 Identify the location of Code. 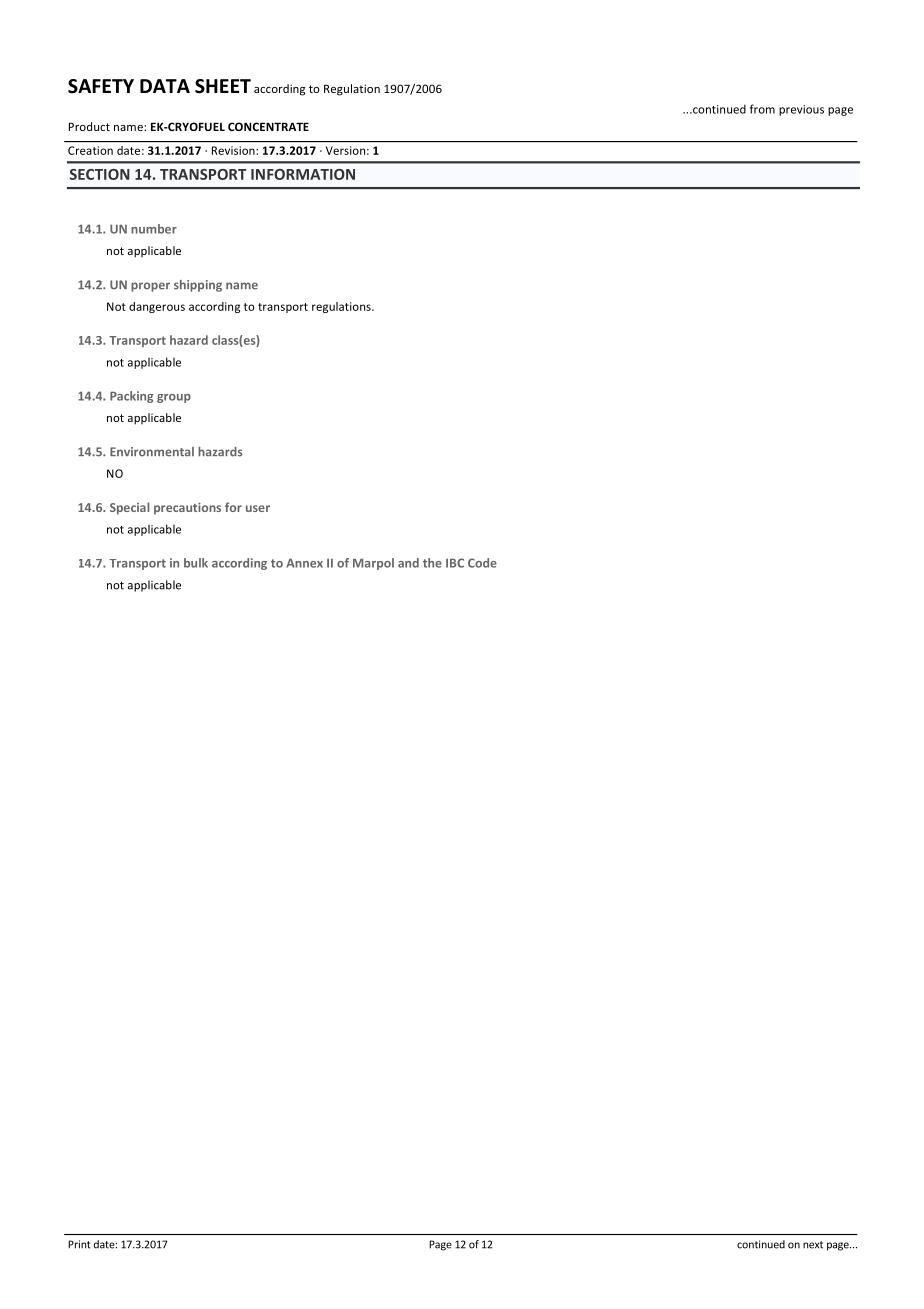
(482, 563).
